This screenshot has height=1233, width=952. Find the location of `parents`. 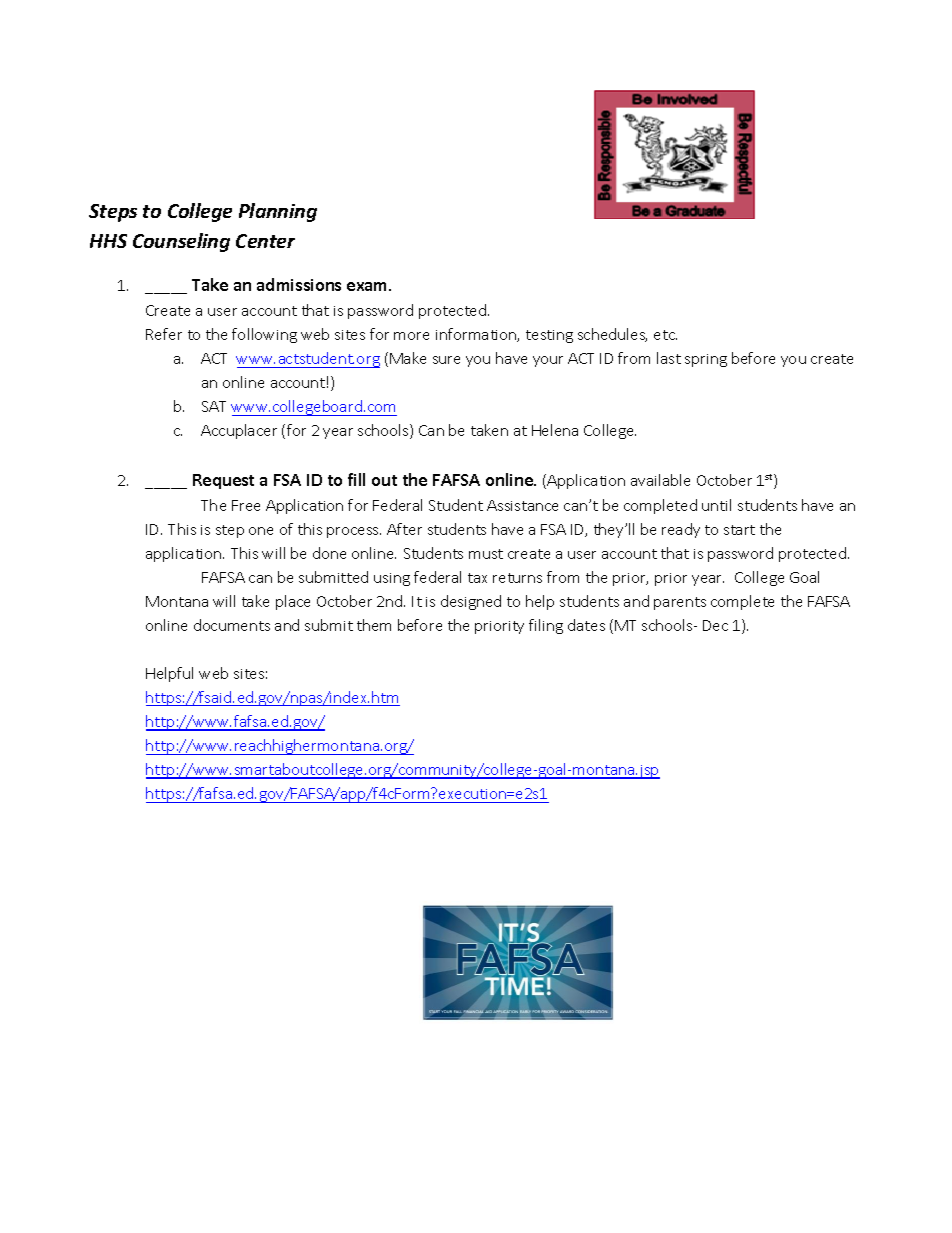

parents is located at coordinates (680, 603).
